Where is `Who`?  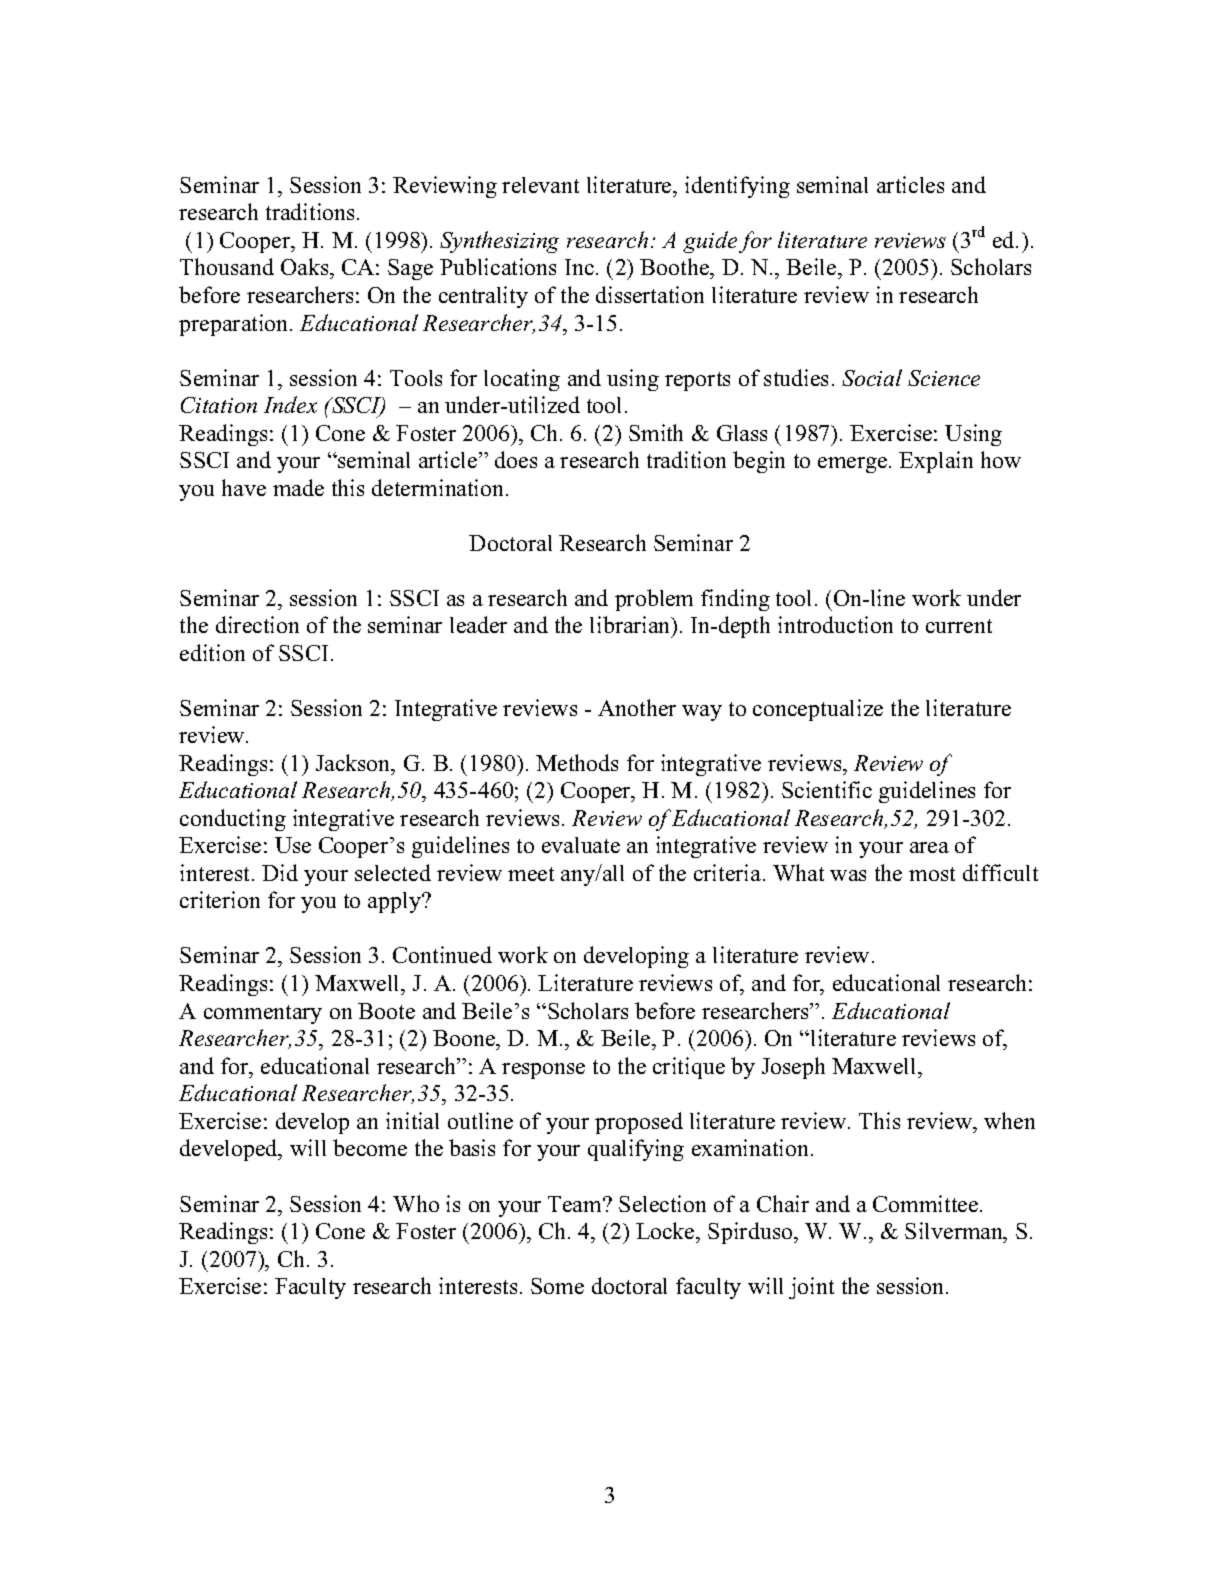
Who is located at coordinates (416, 1203).
